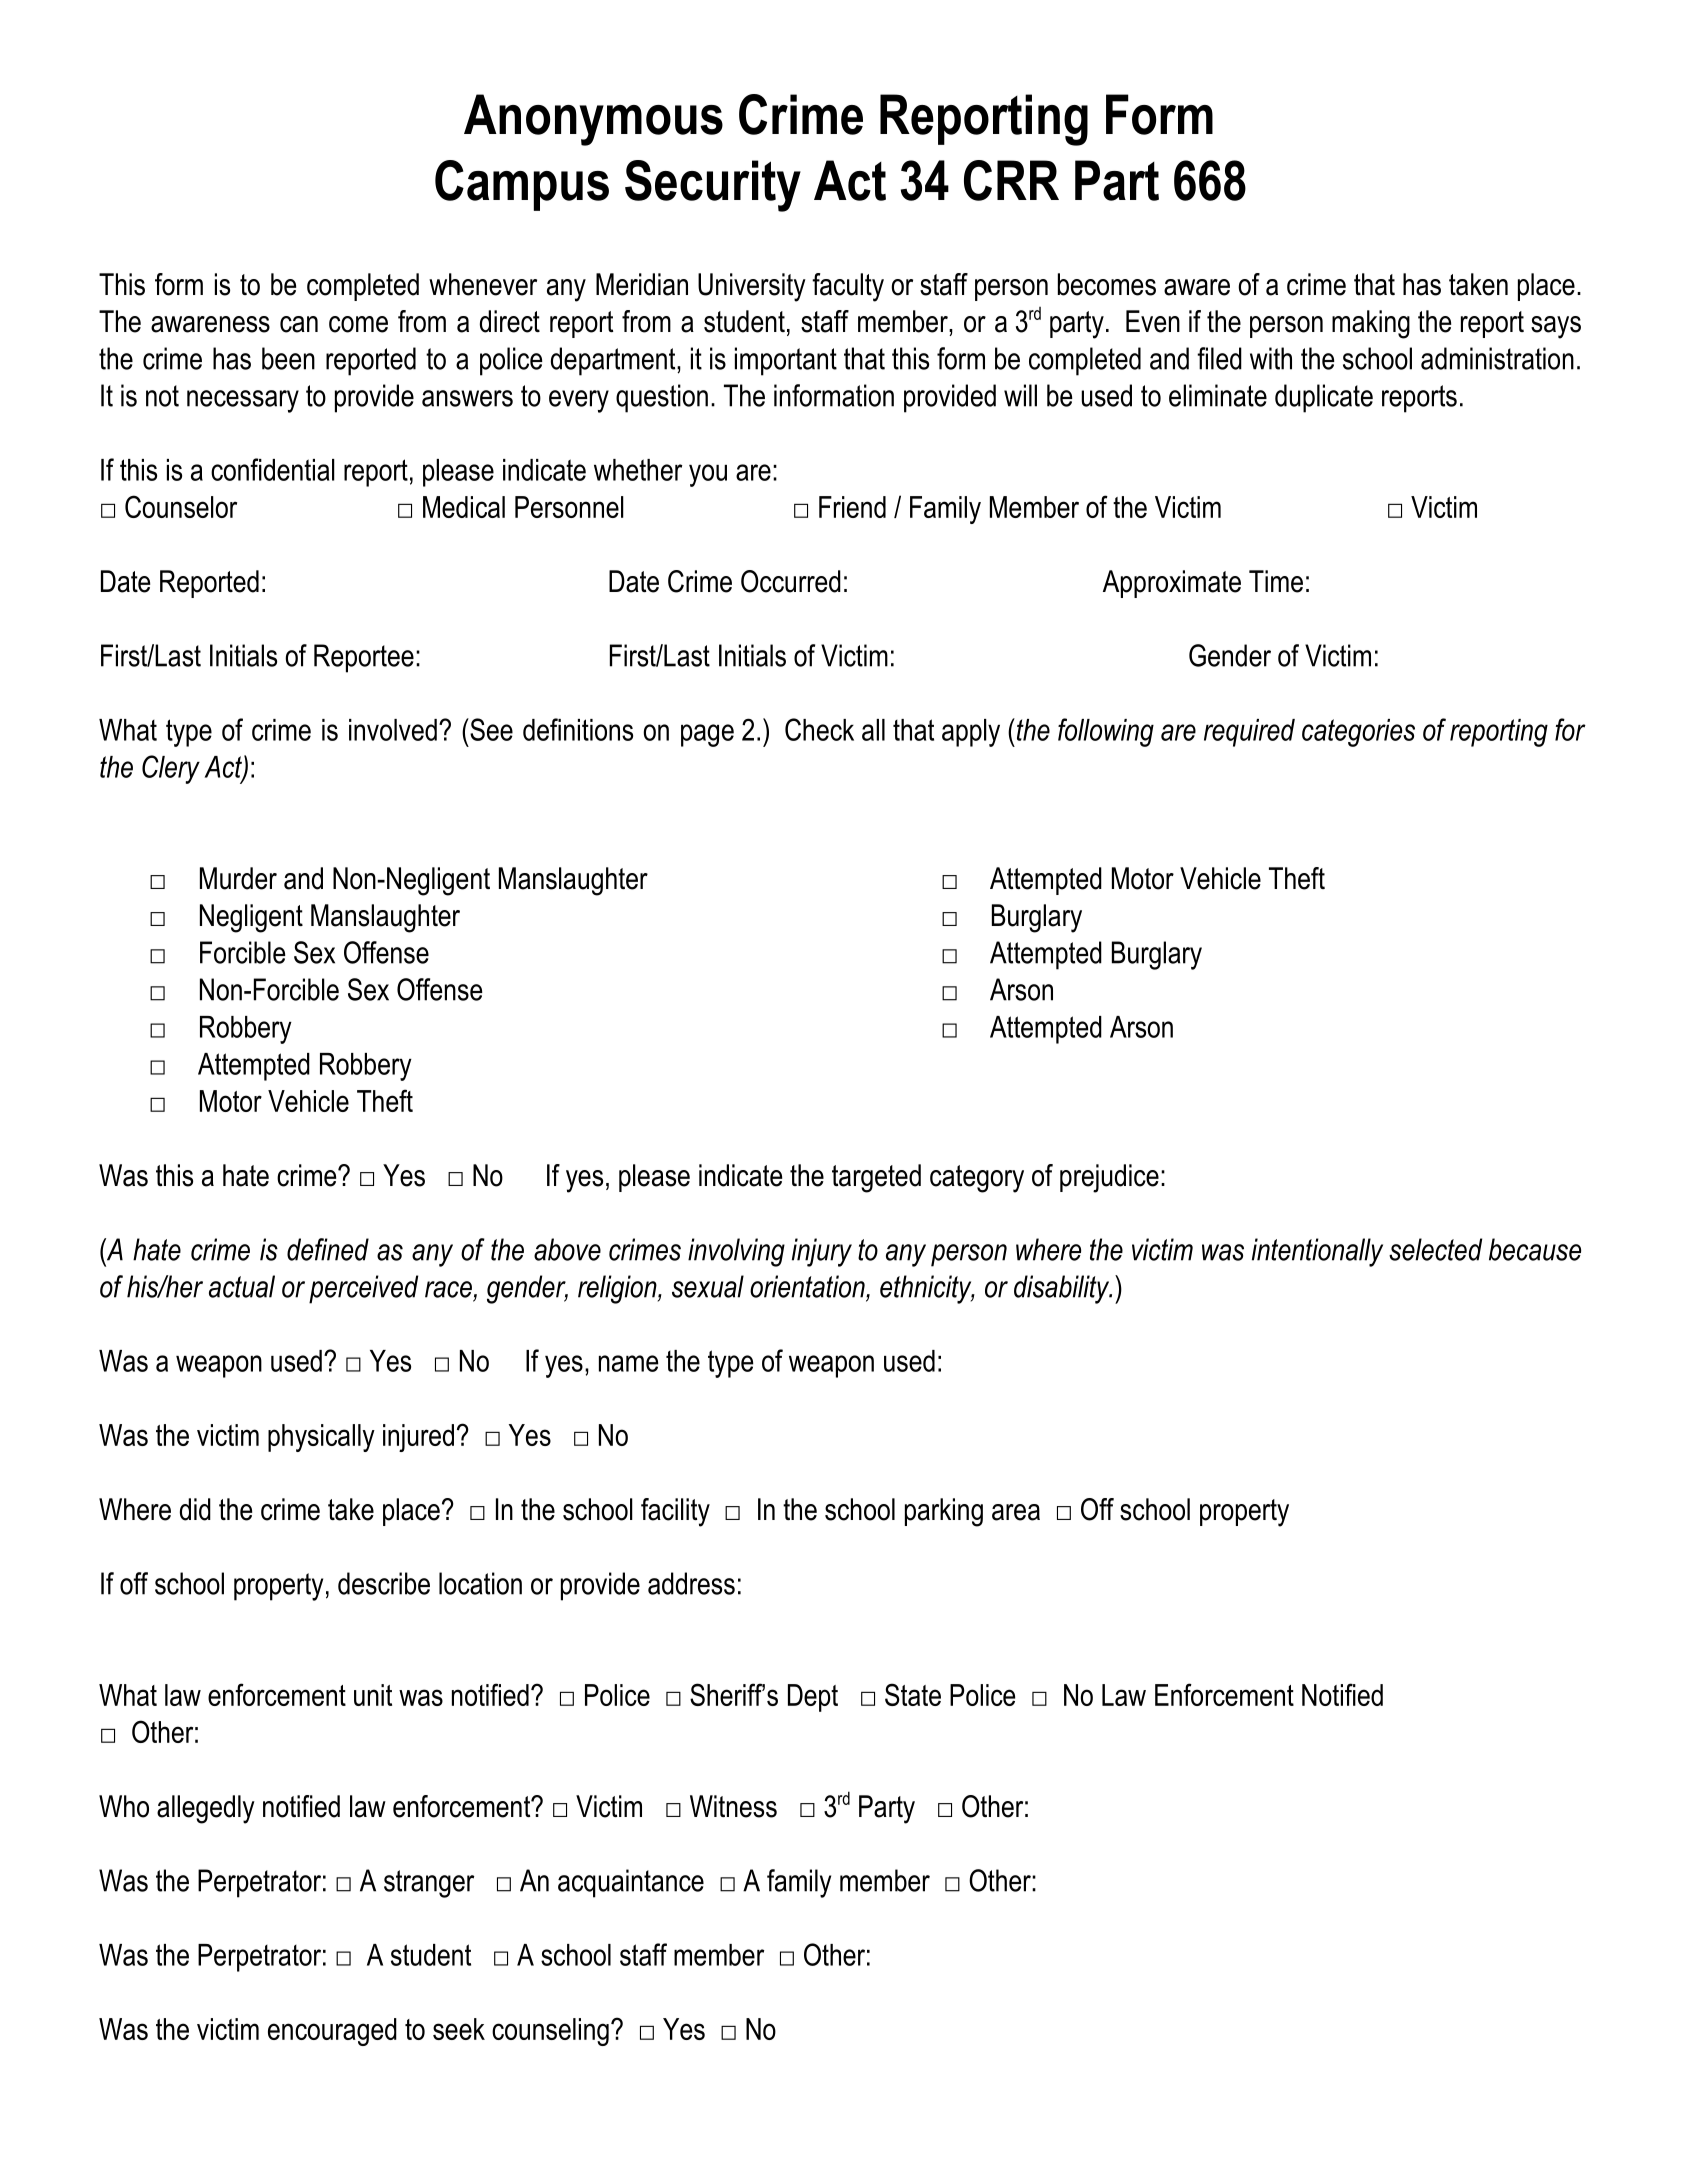  Describe the element at coordinates (328, 1249) in the screenshot. I see `defined` at that location.
